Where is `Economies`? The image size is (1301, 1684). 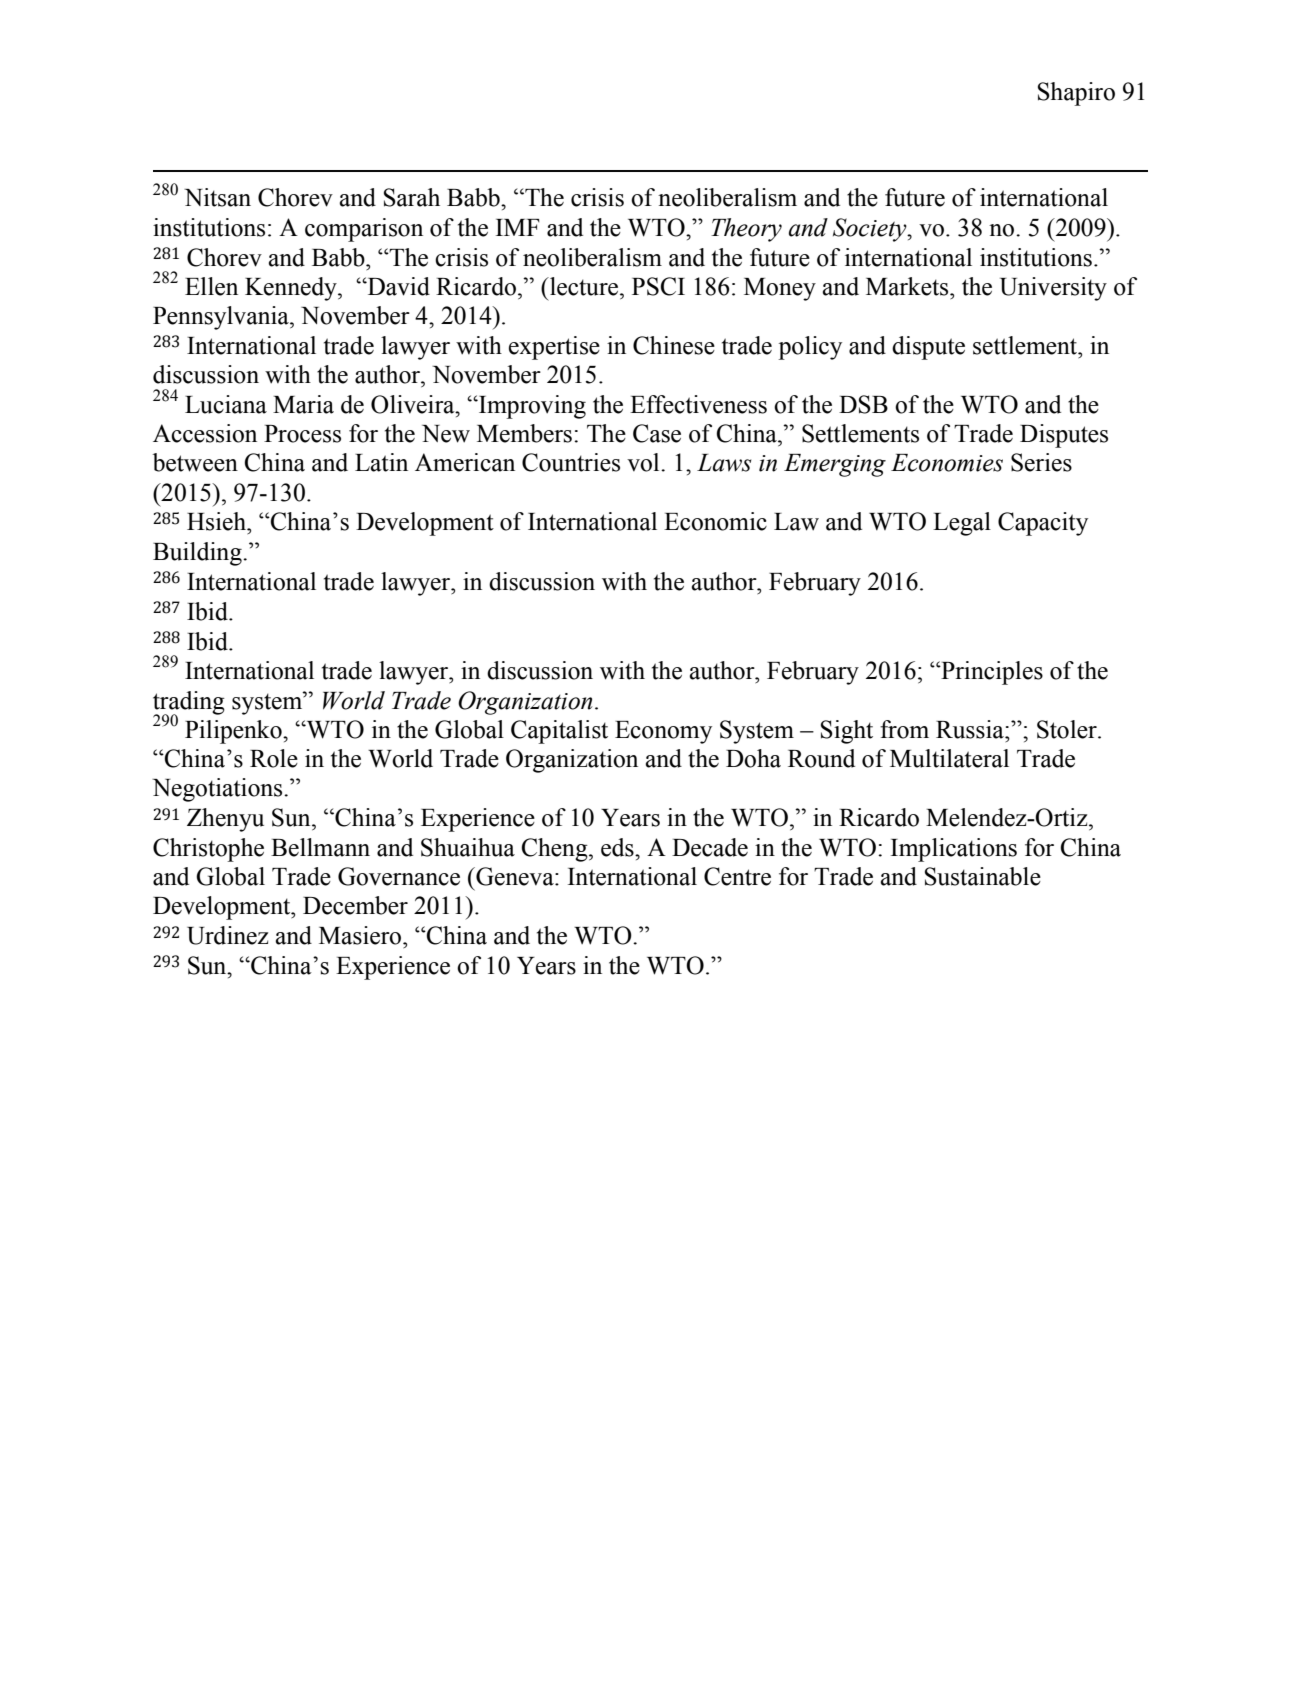
Economies is located at coordinates (947, 463).
